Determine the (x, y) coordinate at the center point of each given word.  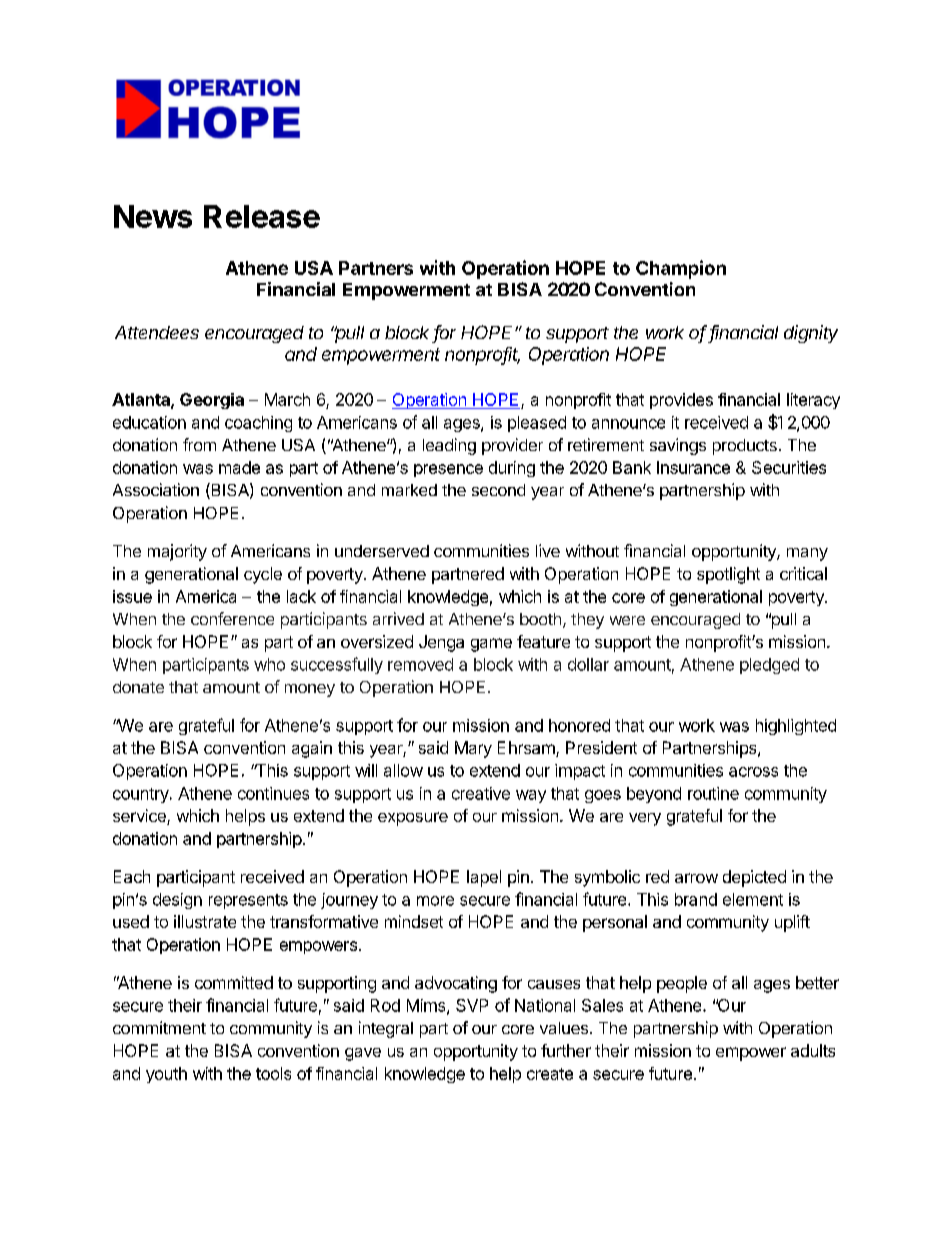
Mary (473, 749)
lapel (484, 878)
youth (166, 1075)
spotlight (728, 575)
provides (681, 401)
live (548, 550)
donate (138, 687)
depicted (754, 878)
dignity (811, 334)
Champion (681, 269)
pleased (537, 424)
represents (248, 901)
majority (177, 552)
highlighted (796, 727)
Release (262, 216)
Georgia (212, 401)
